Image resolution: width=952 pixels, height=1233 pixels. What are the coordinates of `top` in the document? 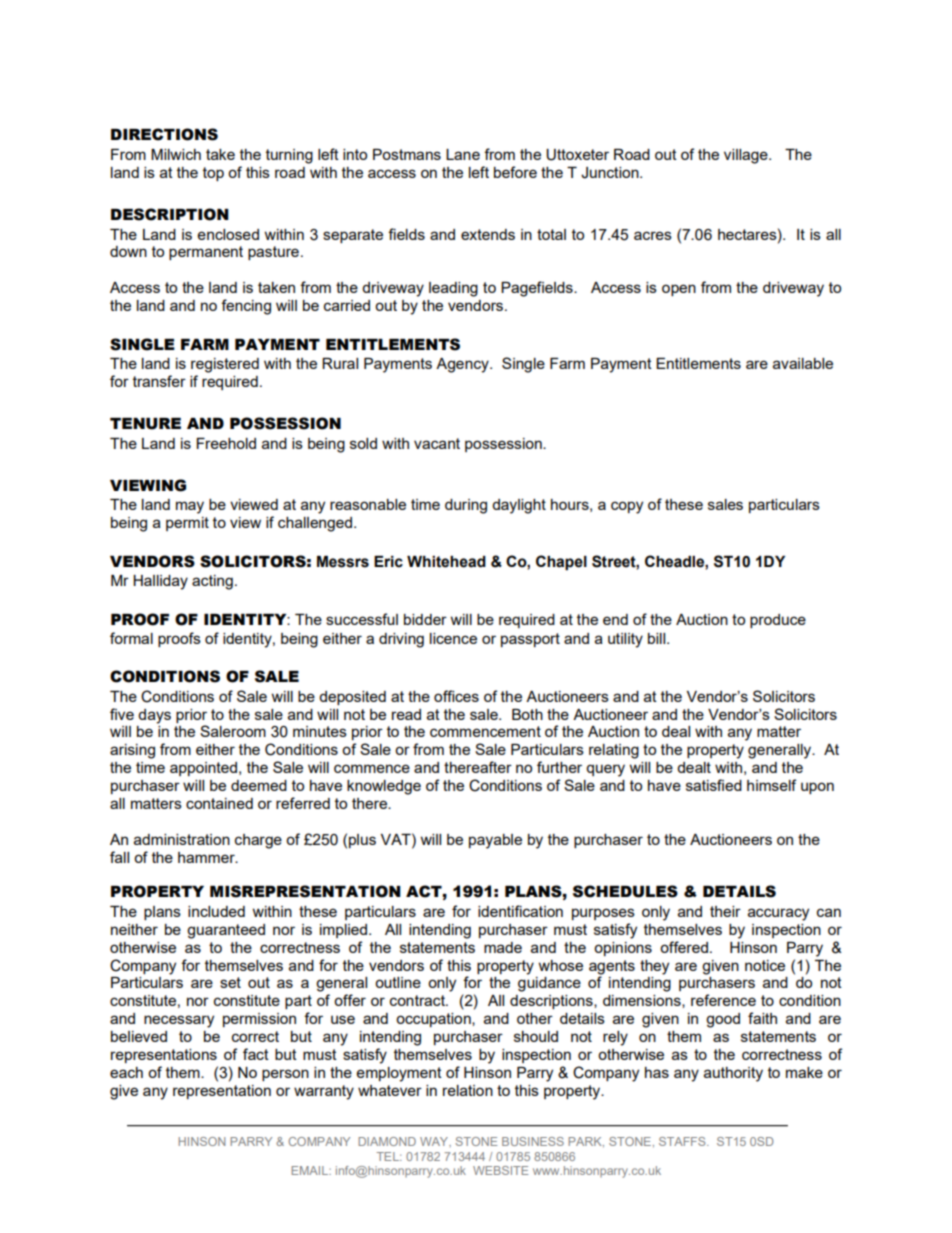 It's located at (213, 174).
